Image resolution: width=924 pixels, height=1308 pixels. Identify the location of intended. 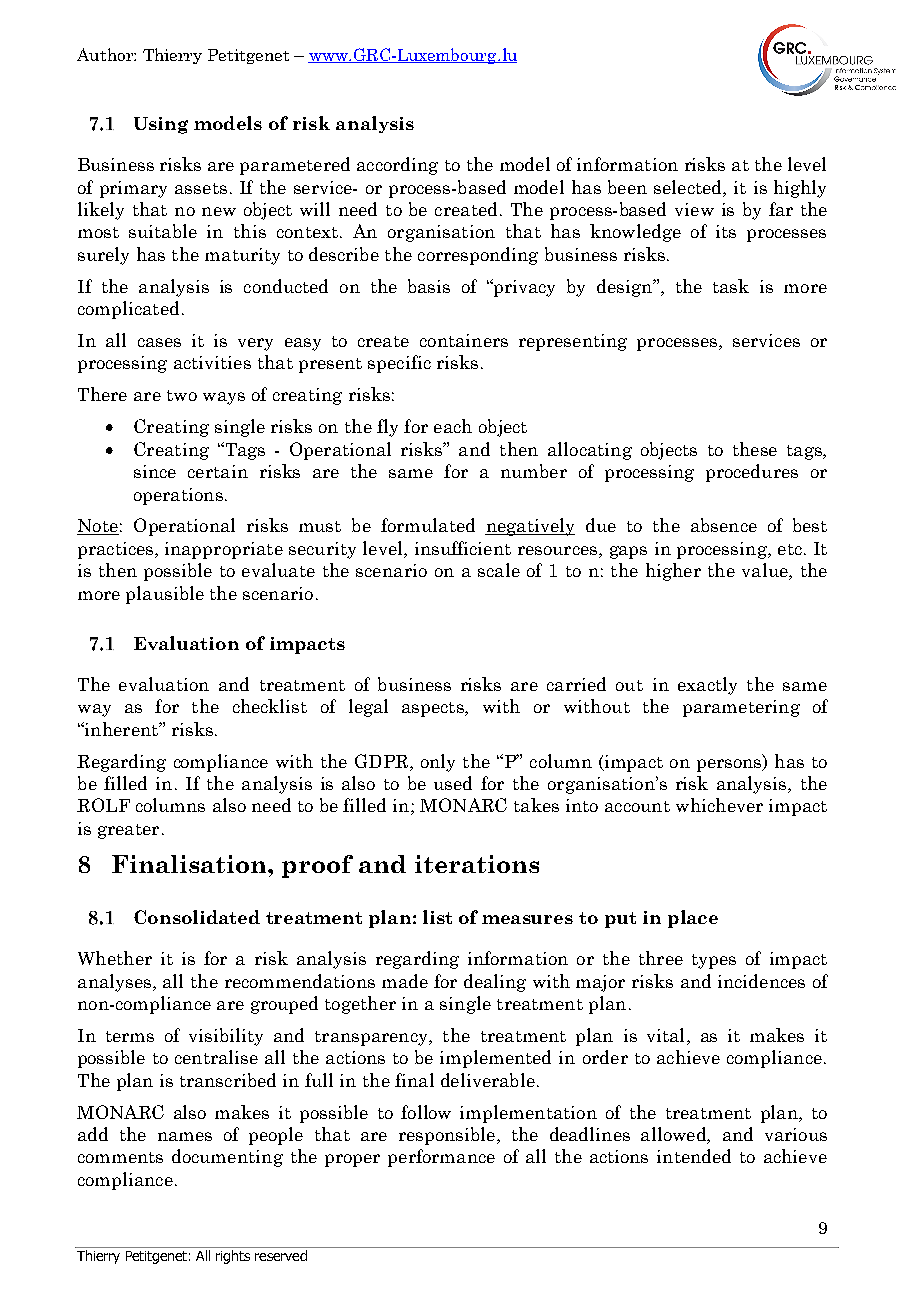
(694, 1156).
